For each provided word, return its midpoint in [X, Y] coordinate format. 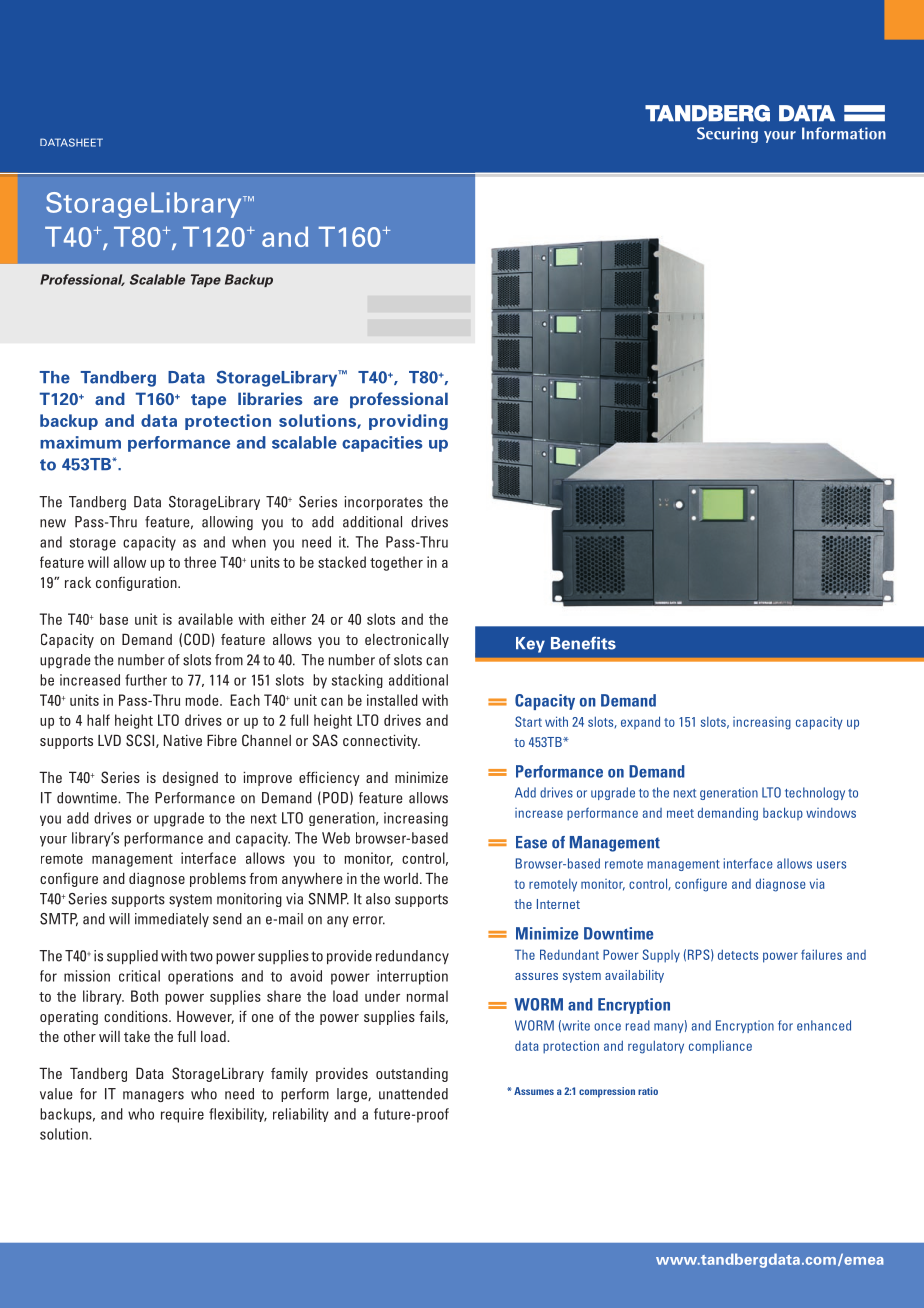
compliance [720, 1047]
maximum [80, 442]
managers [153, 1096]
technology [815, 793]
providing [408, 422]
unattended [413, 1094]
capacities [382, 444]
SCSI [141, 741]
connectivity [381, 742]
